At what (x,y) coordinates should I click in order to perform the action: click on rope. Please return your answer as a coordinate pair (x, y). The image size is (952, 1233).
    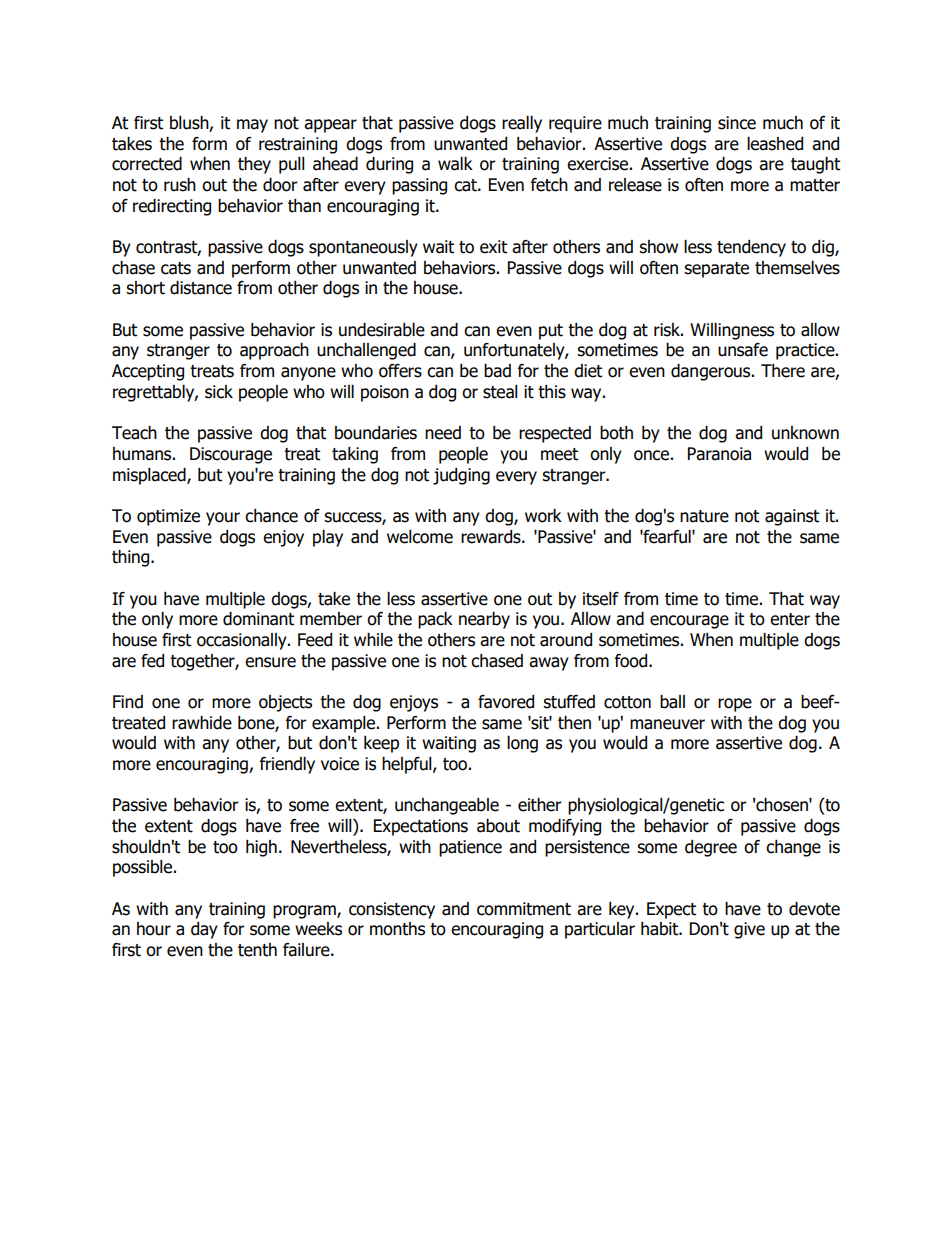
    Looking at the image, I should click on (735, 705).
